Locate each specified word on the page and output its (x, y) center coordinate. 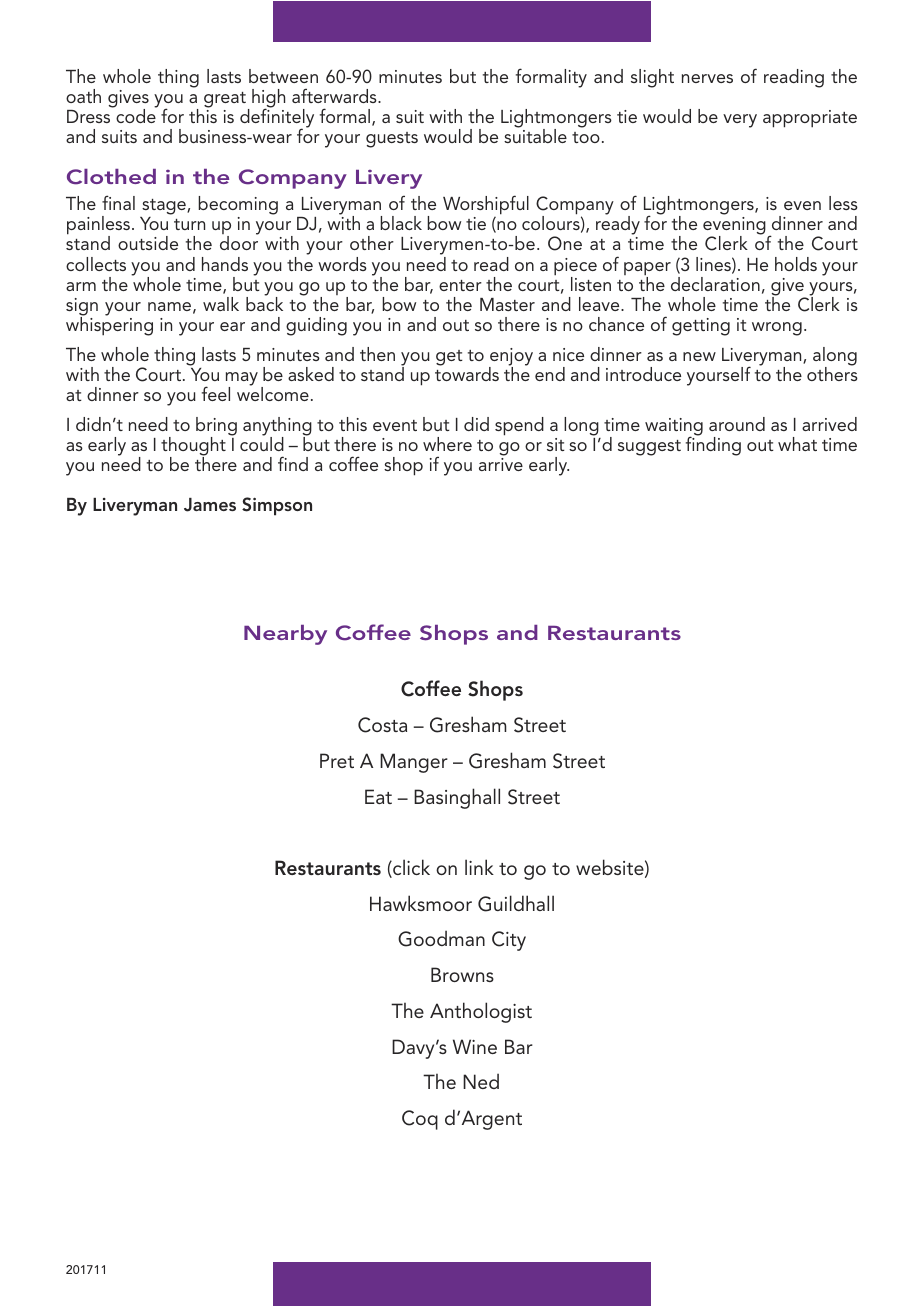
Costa (382, 725)
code (136, 115)
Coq (420, 1120)
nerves (707, 78)
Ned (481, 1081)
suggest (649, 448)
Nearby (285, 635)
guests (392, 140)
